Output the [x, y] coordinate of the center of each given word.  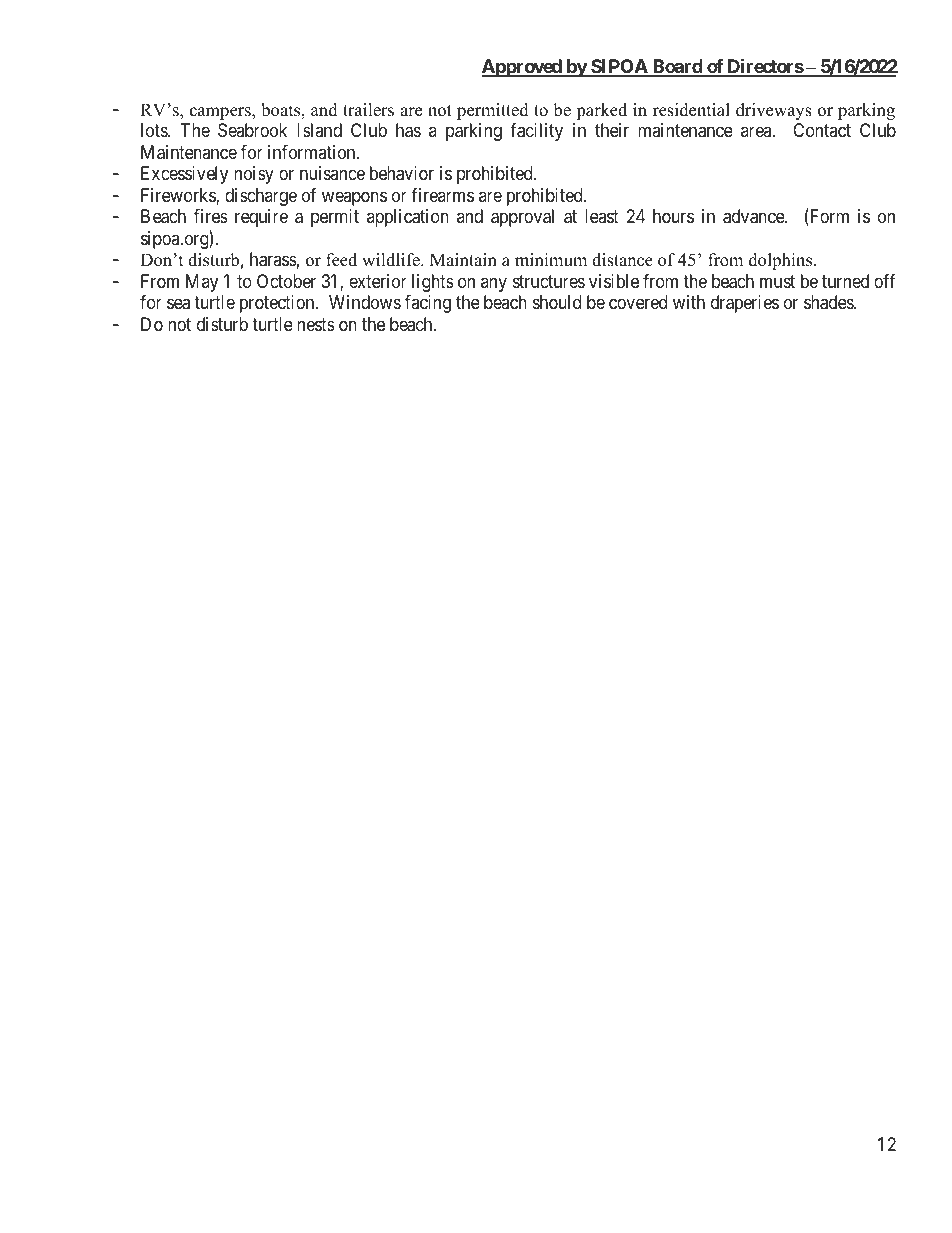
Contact [822, 130]
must [777, 281]
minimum [551, 260]
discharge [261, 197]
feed [341, 260]
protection [278, 304]
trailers [368, 110]
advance [754, 216]
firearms [442, 195]
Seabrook [252, 130]
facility [536, 132]
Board [677, 67]
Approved [523, 68]
